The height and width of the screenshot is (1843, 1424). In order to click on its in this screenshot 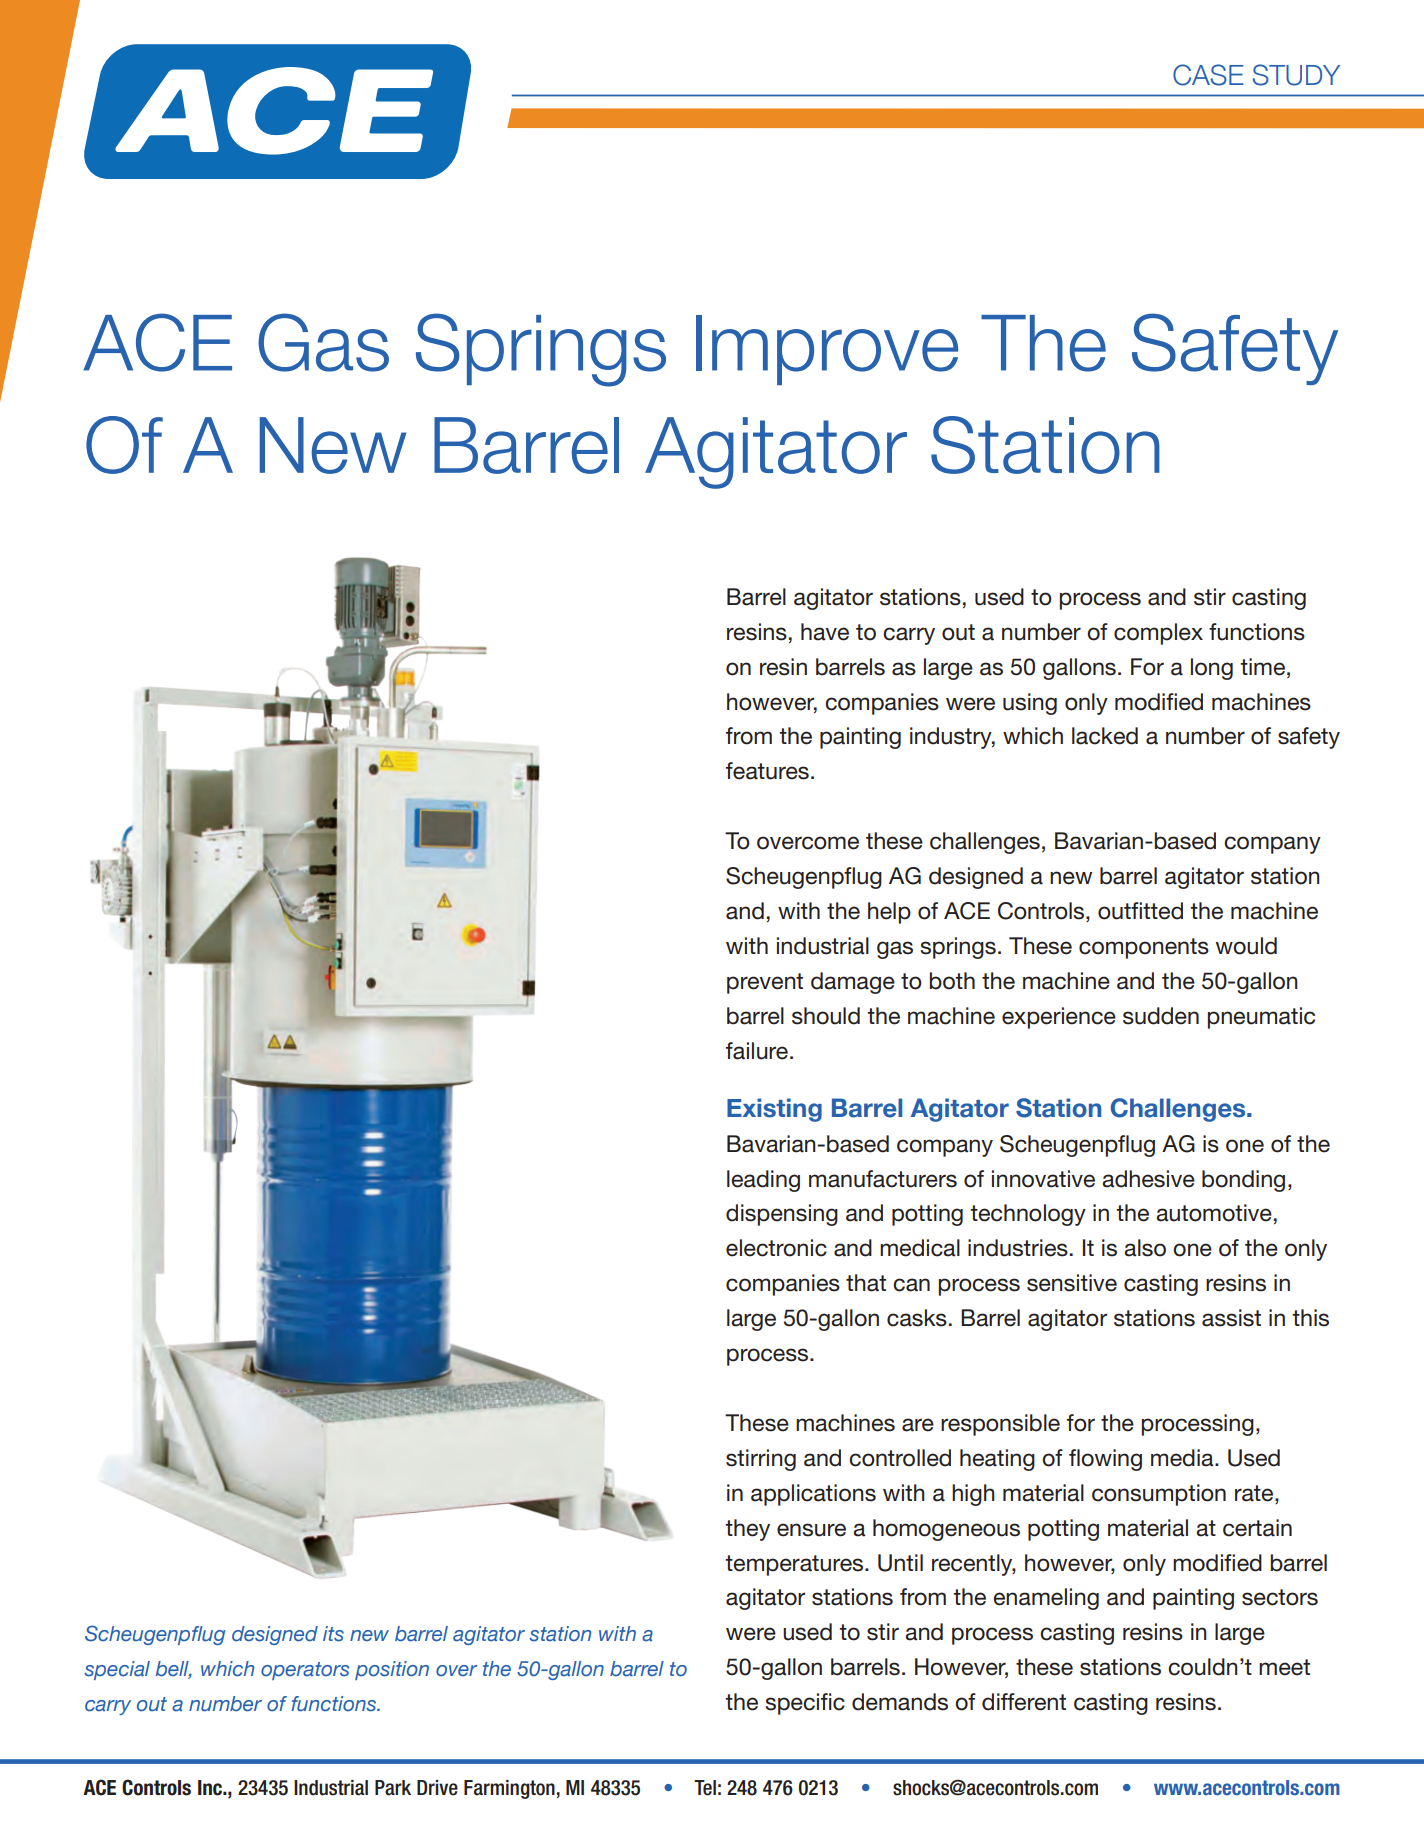, I will do `click(333, 1634)`.
